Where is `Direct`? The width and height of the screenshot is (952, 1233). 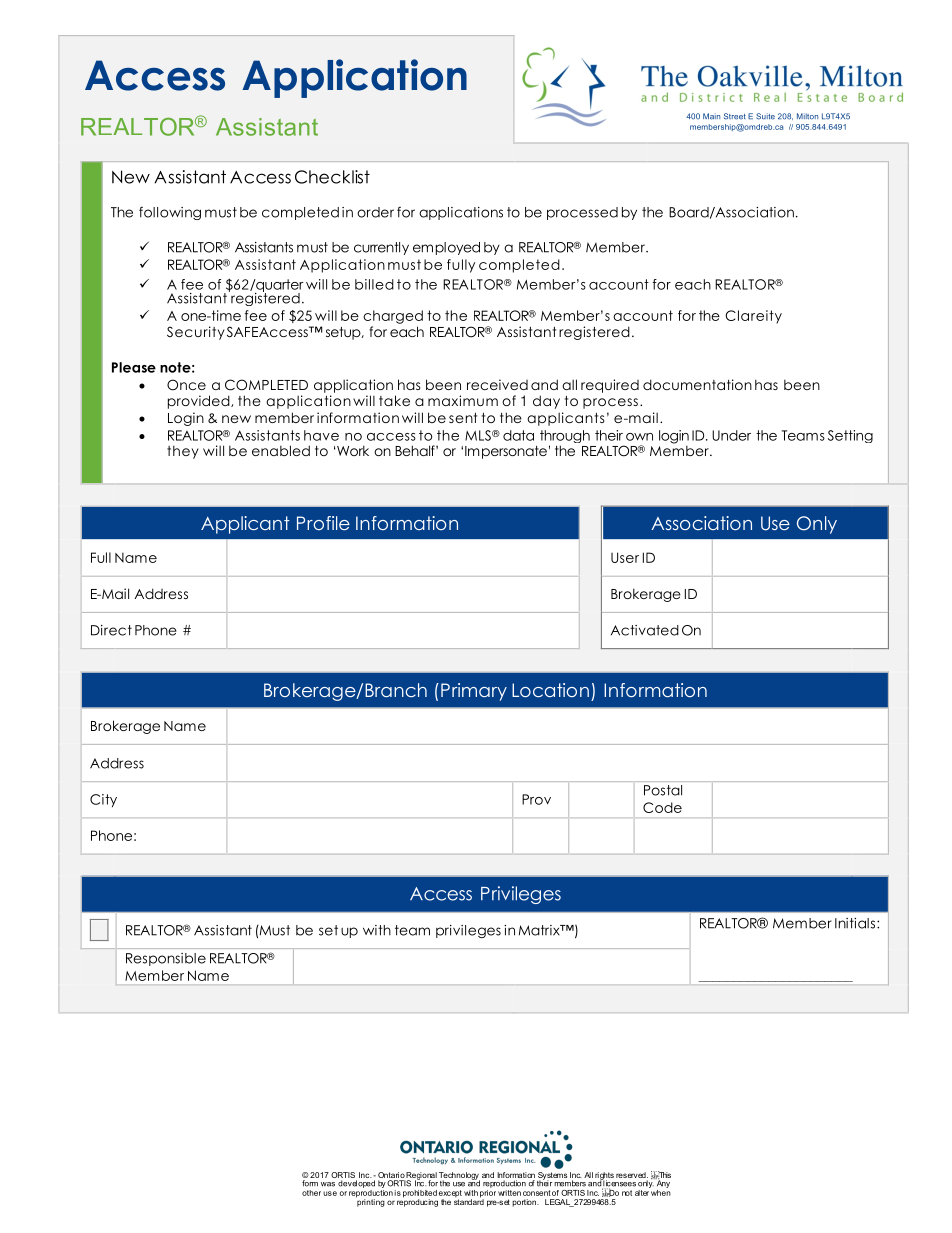
Direct is located at coordinates (111, 630).
